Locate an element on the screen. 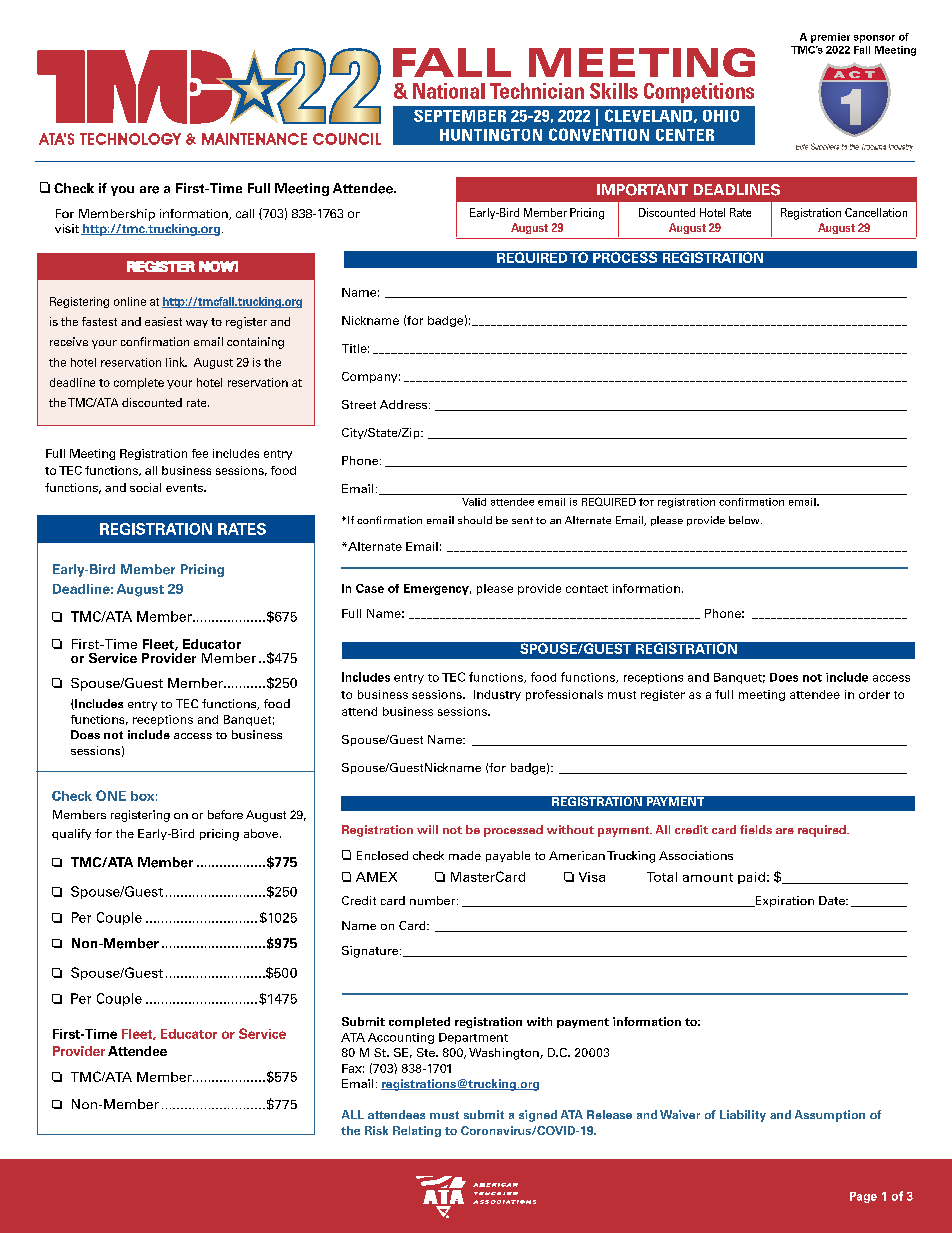 This screenshot has width=952, height=1233. call is located at coordinates (245, 213).
